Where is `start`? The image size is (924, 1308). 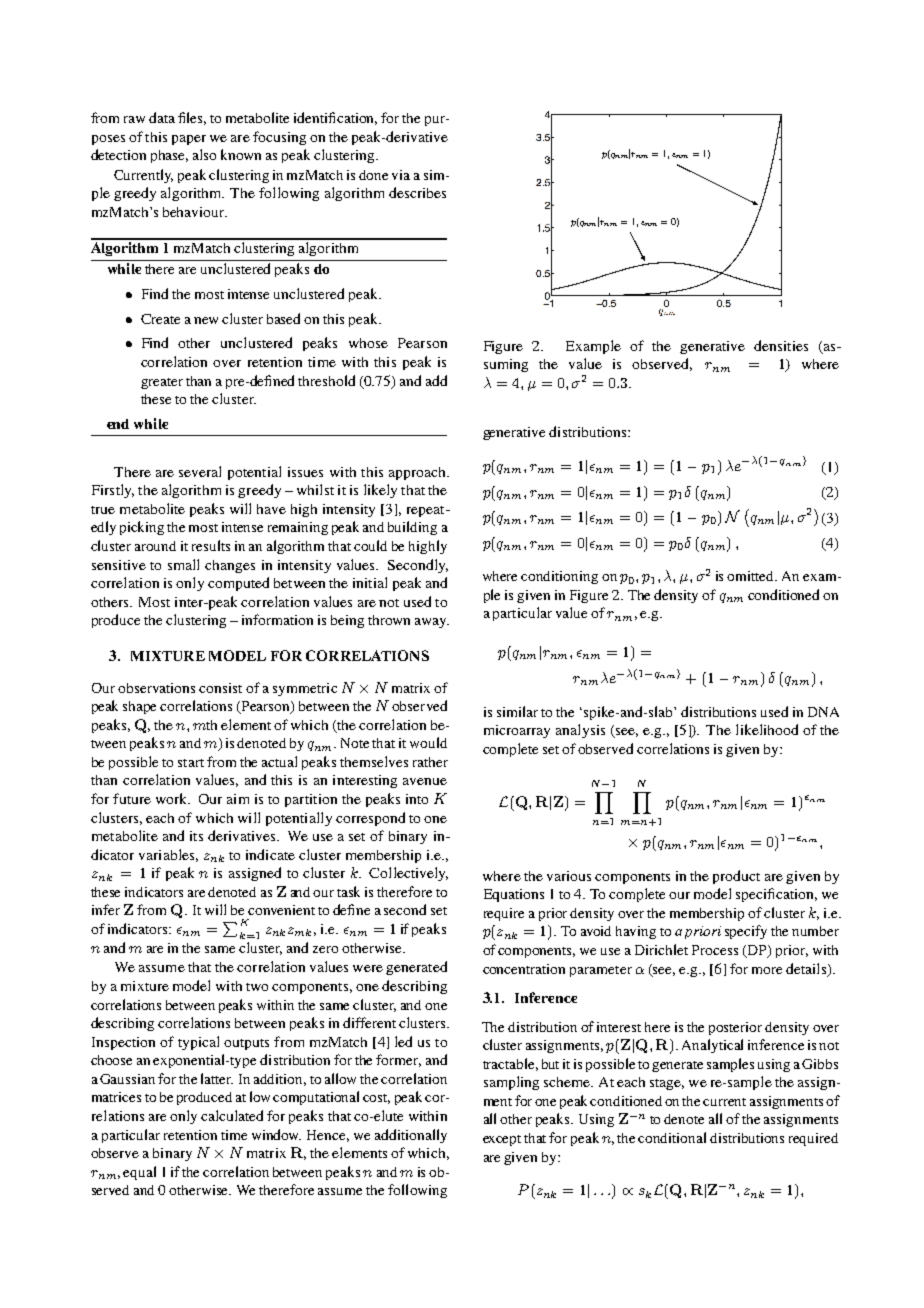 start is located at coordinates (191, 763).
